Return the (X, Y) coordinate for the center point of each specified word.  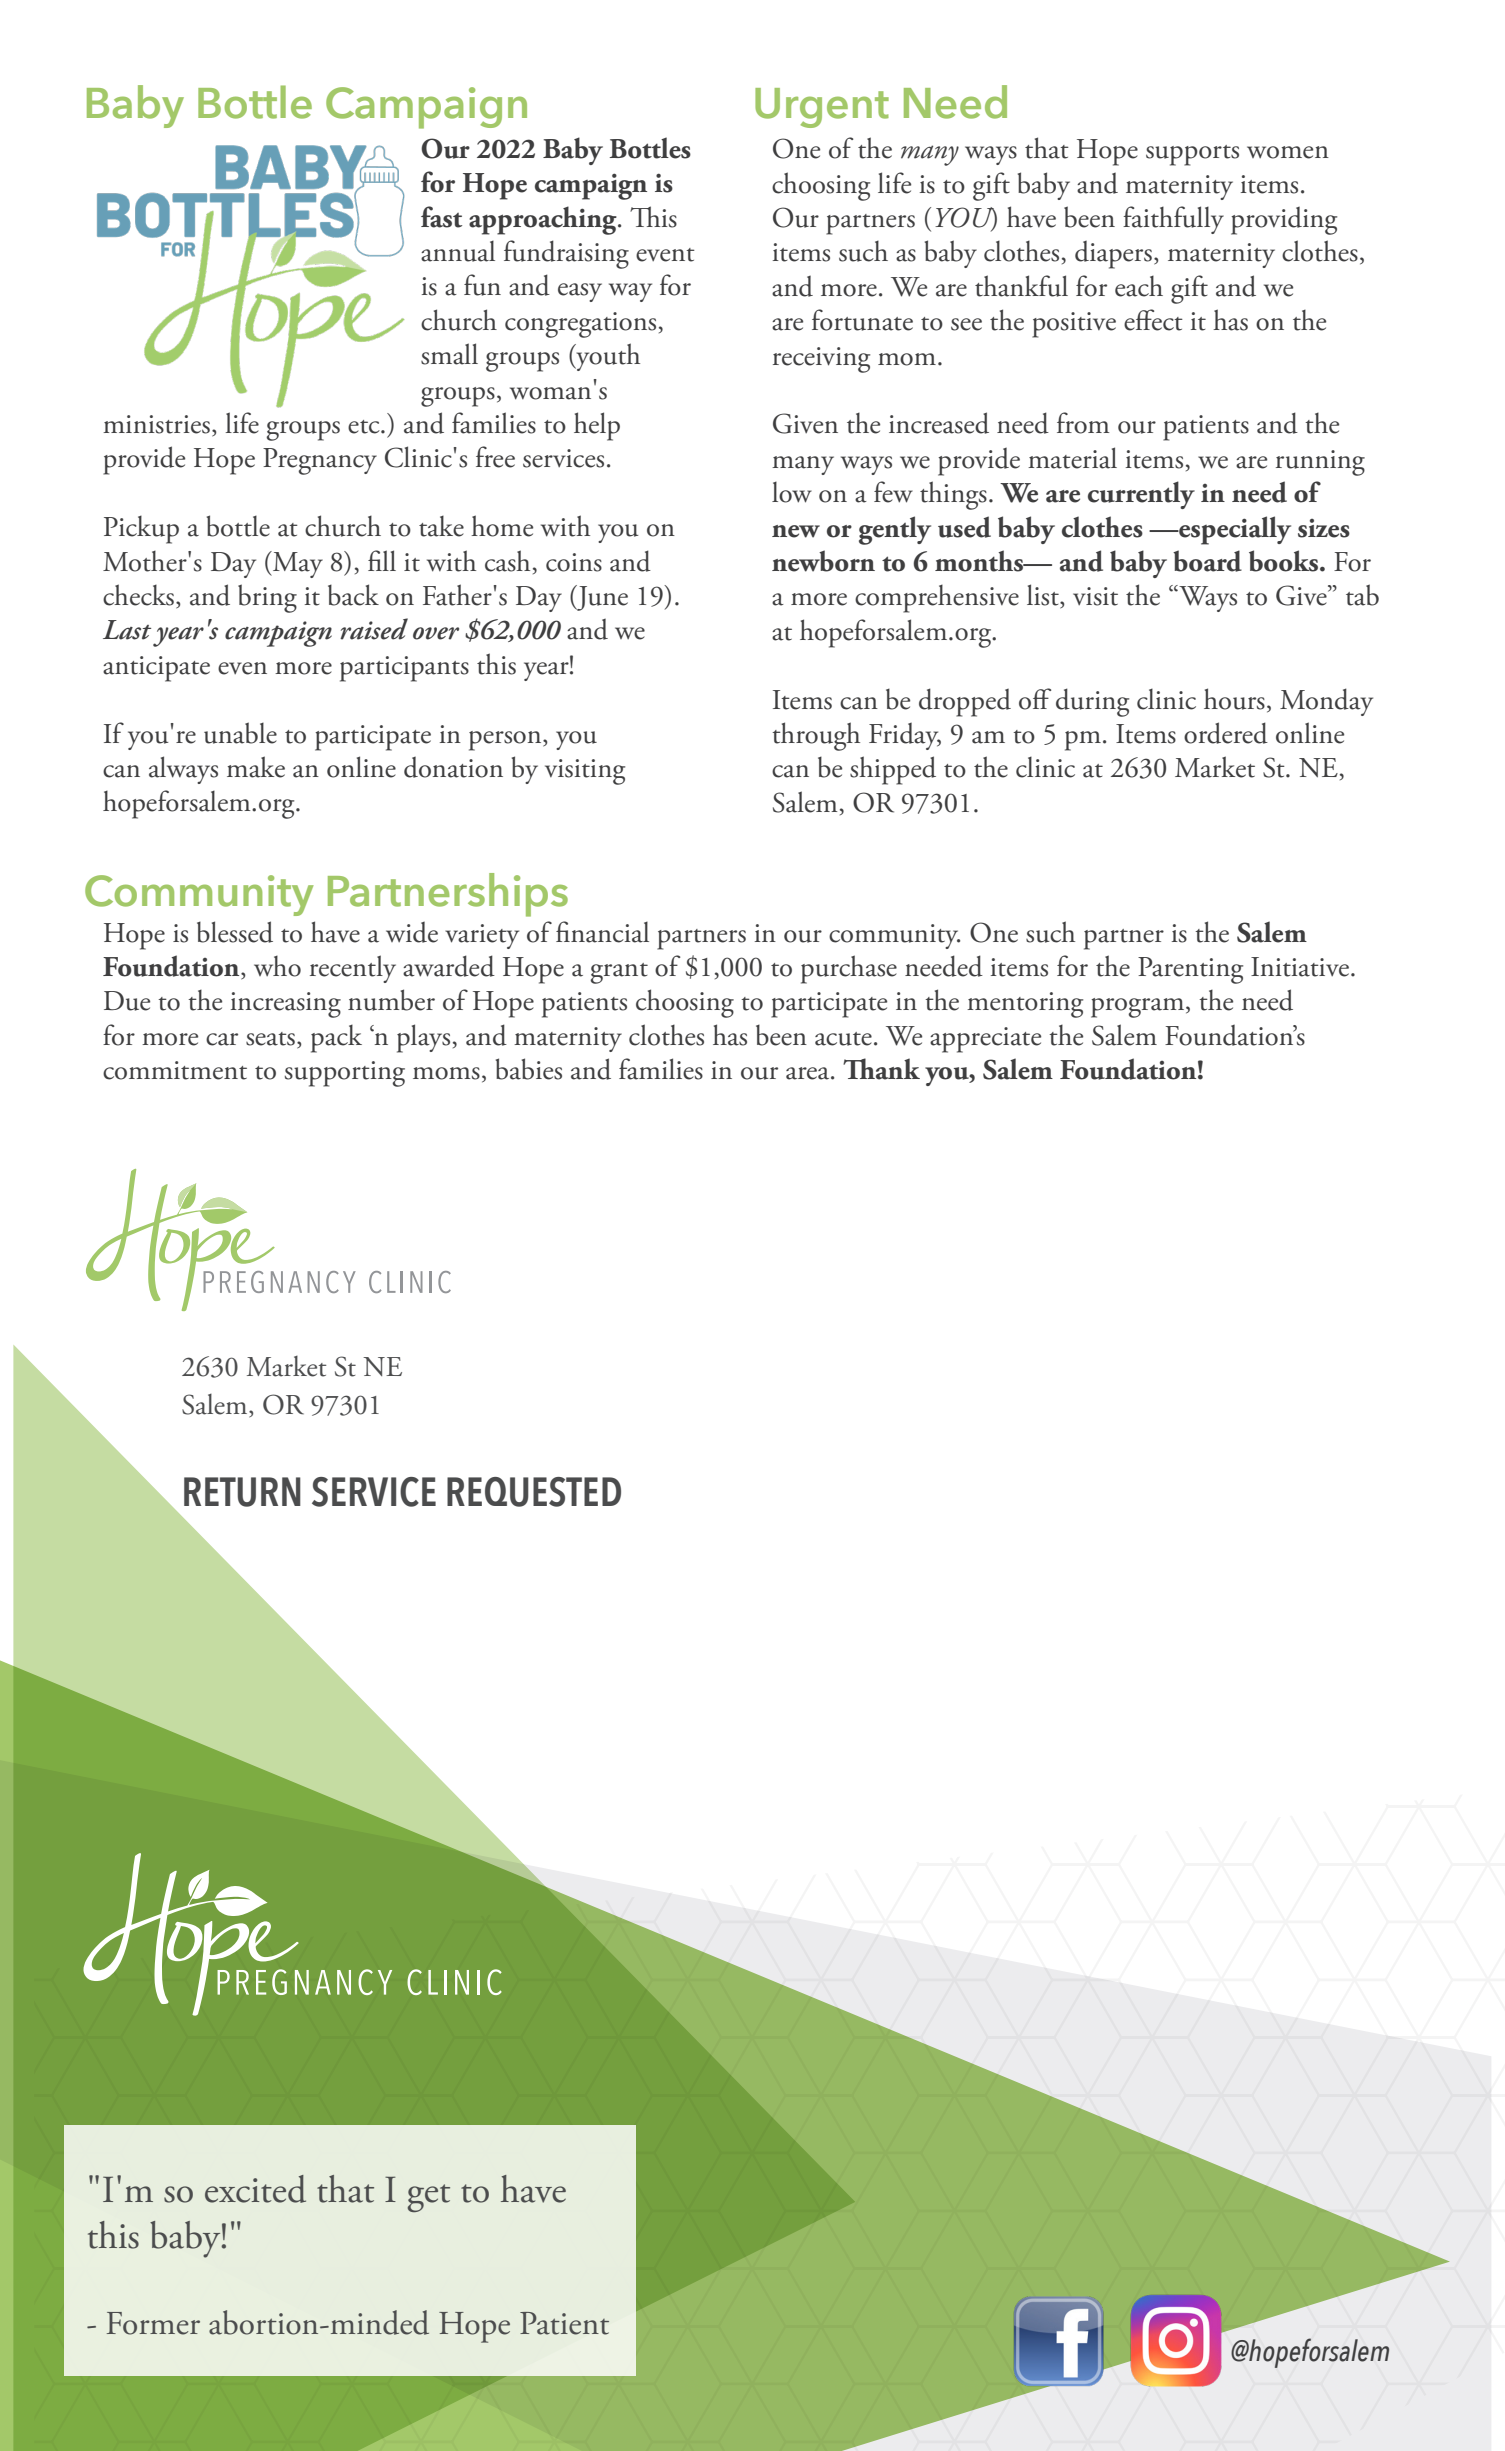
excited (255, 2189)
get (429, 2198)
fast (441, 217)
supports (1192, 155)
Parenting (1190, 970)
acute (843, 1039)
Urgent (822, 108)
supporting (345, 1074)
